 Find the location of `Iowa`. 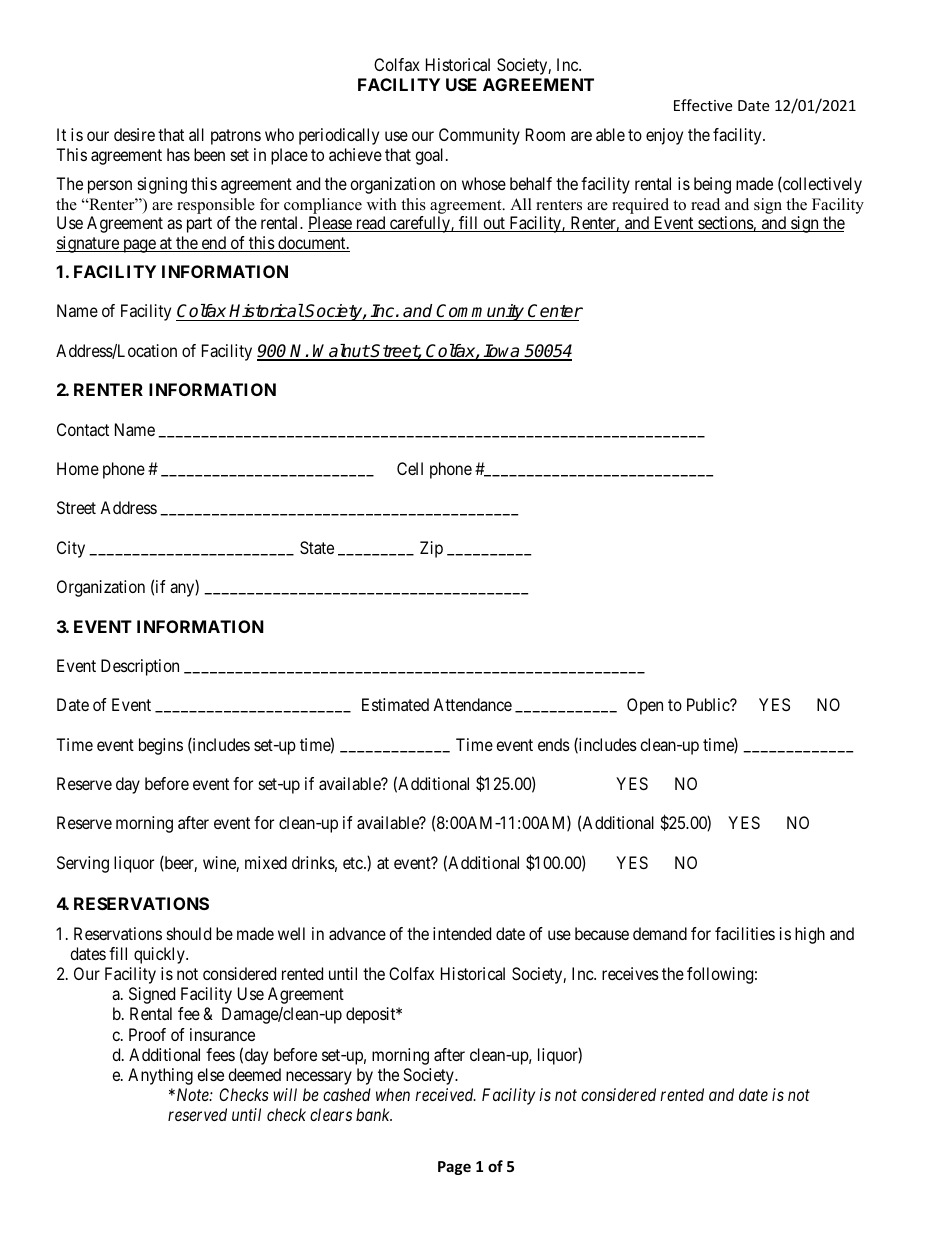

Iowa is located at coordinates (502, 352).
